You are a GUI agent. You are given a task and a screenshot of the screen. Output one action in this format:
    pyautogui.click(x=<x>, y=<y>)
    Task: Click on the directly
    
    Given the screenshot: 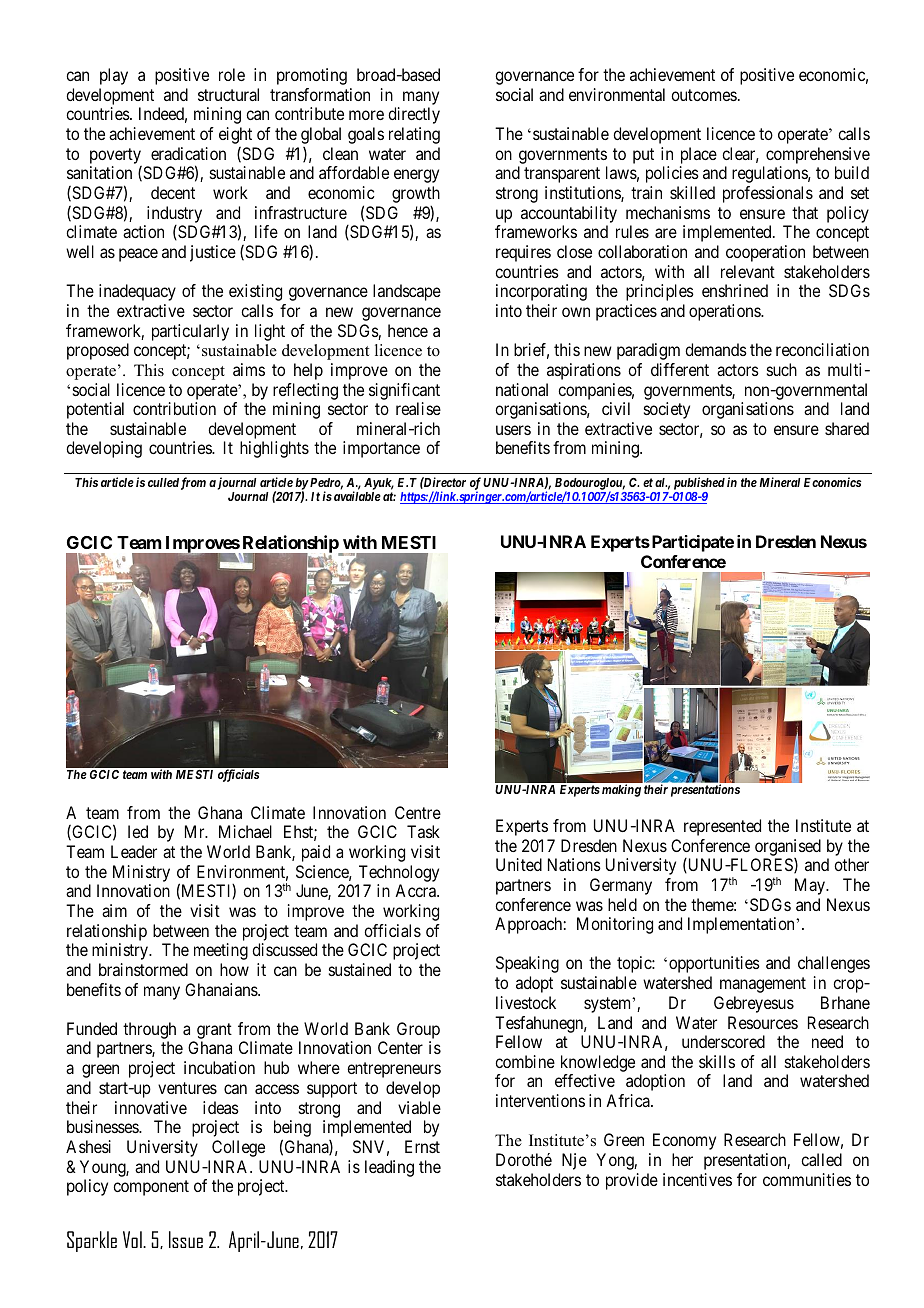 What is the action you would take?
    pyautogui.click(x=414, y=115)
